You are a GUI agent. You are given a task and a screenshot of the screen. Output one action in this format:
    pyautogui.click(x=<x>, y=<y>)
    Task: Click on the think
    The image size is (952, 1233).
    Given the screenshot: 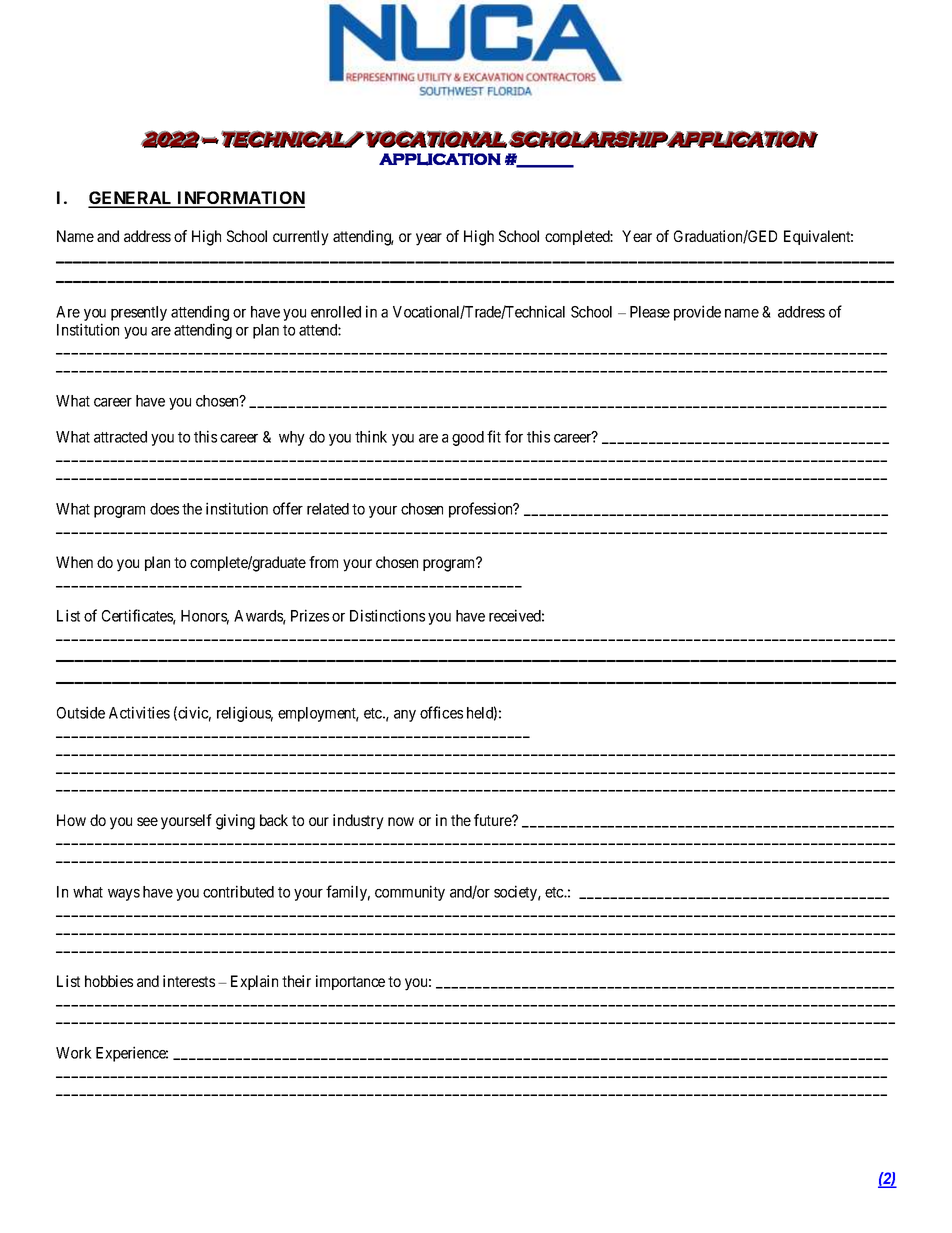 What is the action you would take?
    pyautogui.click(x=371, y=436)
